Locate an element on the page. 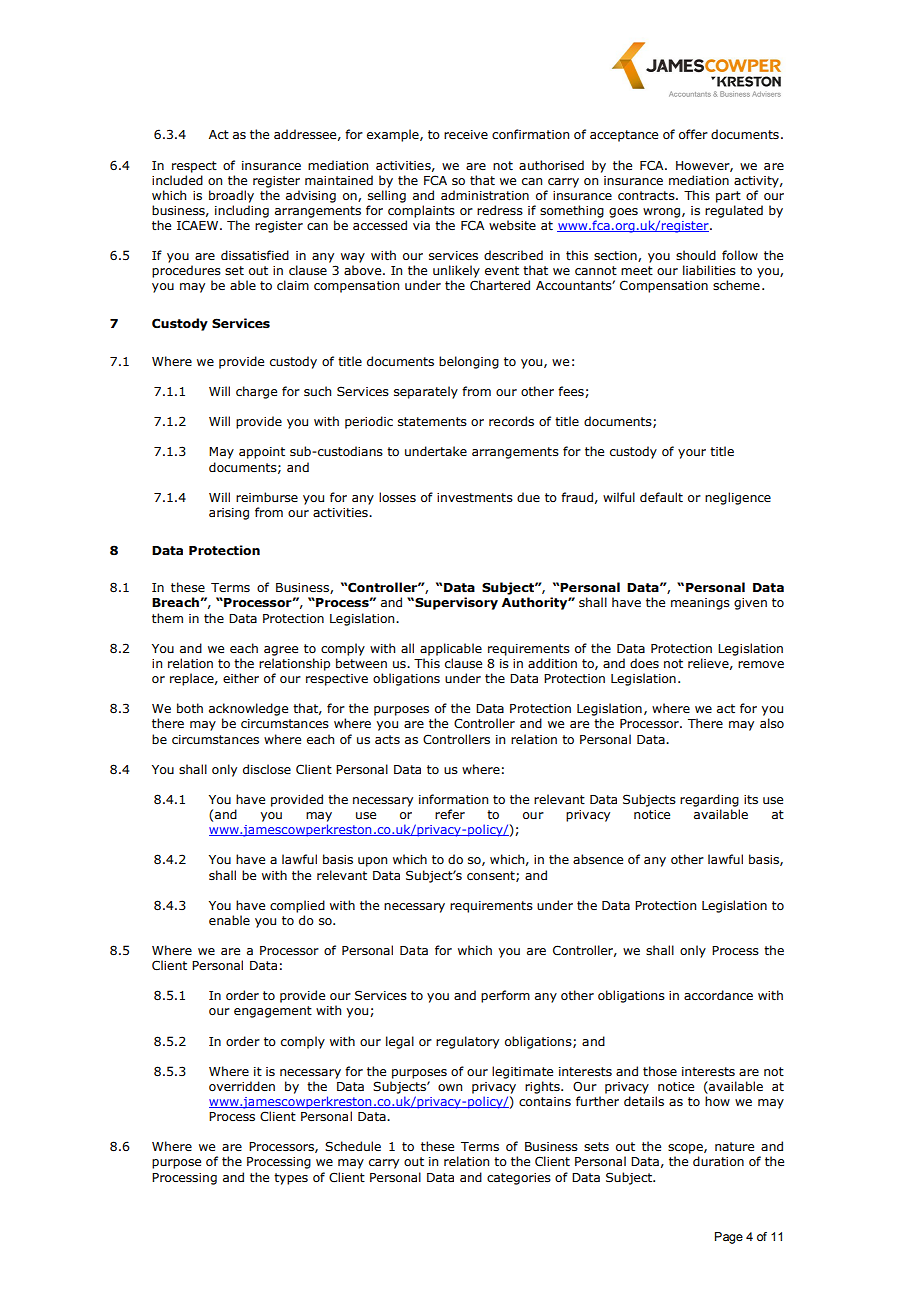 The width and height of the image is (924, 1308). accordance is located at coordinates (718, 995).
